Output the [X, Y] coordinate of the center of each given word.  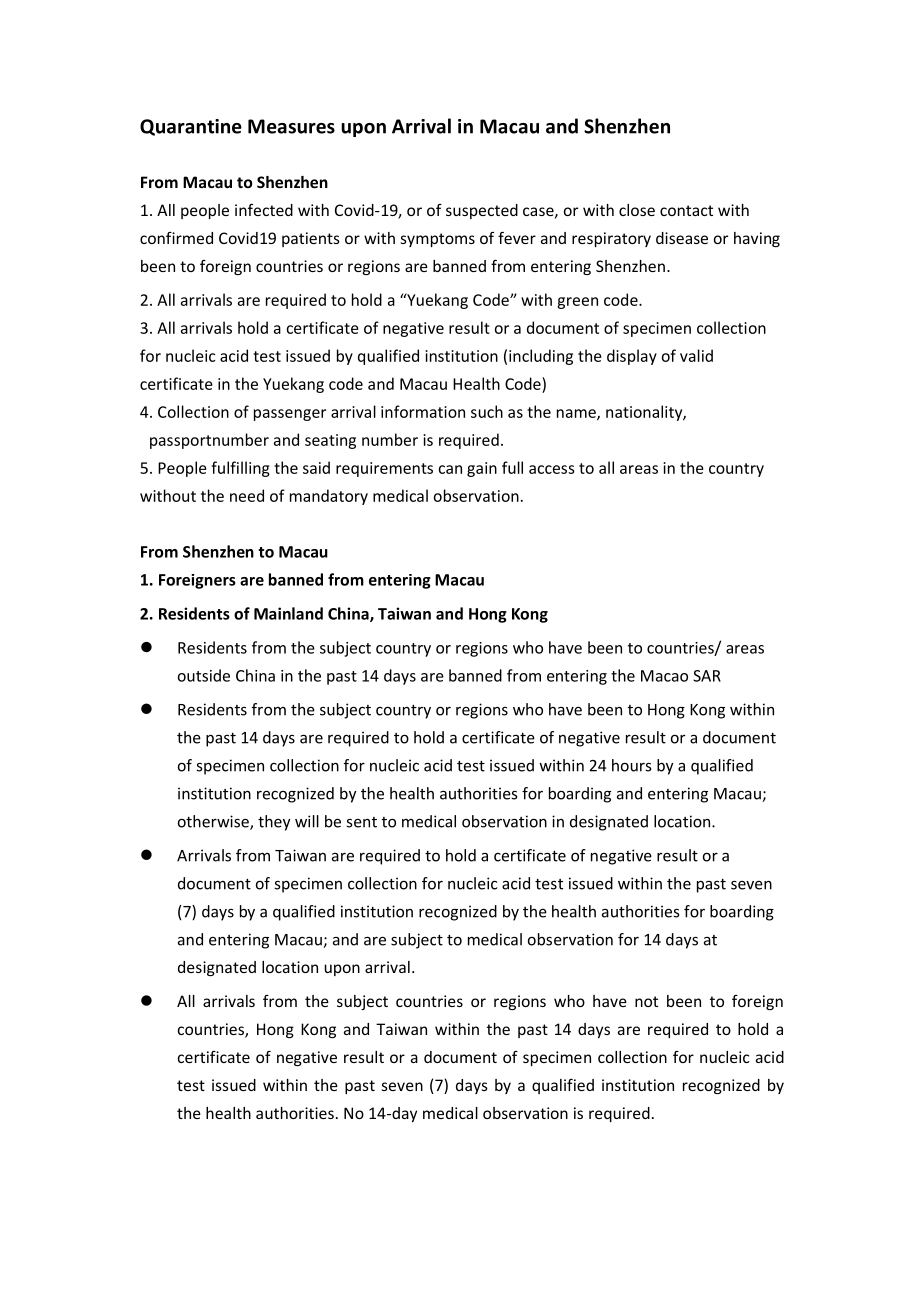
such [487, 411]
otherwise [214, 822]
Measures [291, 126]
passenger [290, 415]
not [646, 1001]
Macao [664, 676]
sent [361, 822]
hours [631, 765]
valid [696, 355]
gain [482, 469]
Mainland [288, 613]
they [274, 823]
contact [686, 210]
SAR [707, 676]
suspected [482, 211]
